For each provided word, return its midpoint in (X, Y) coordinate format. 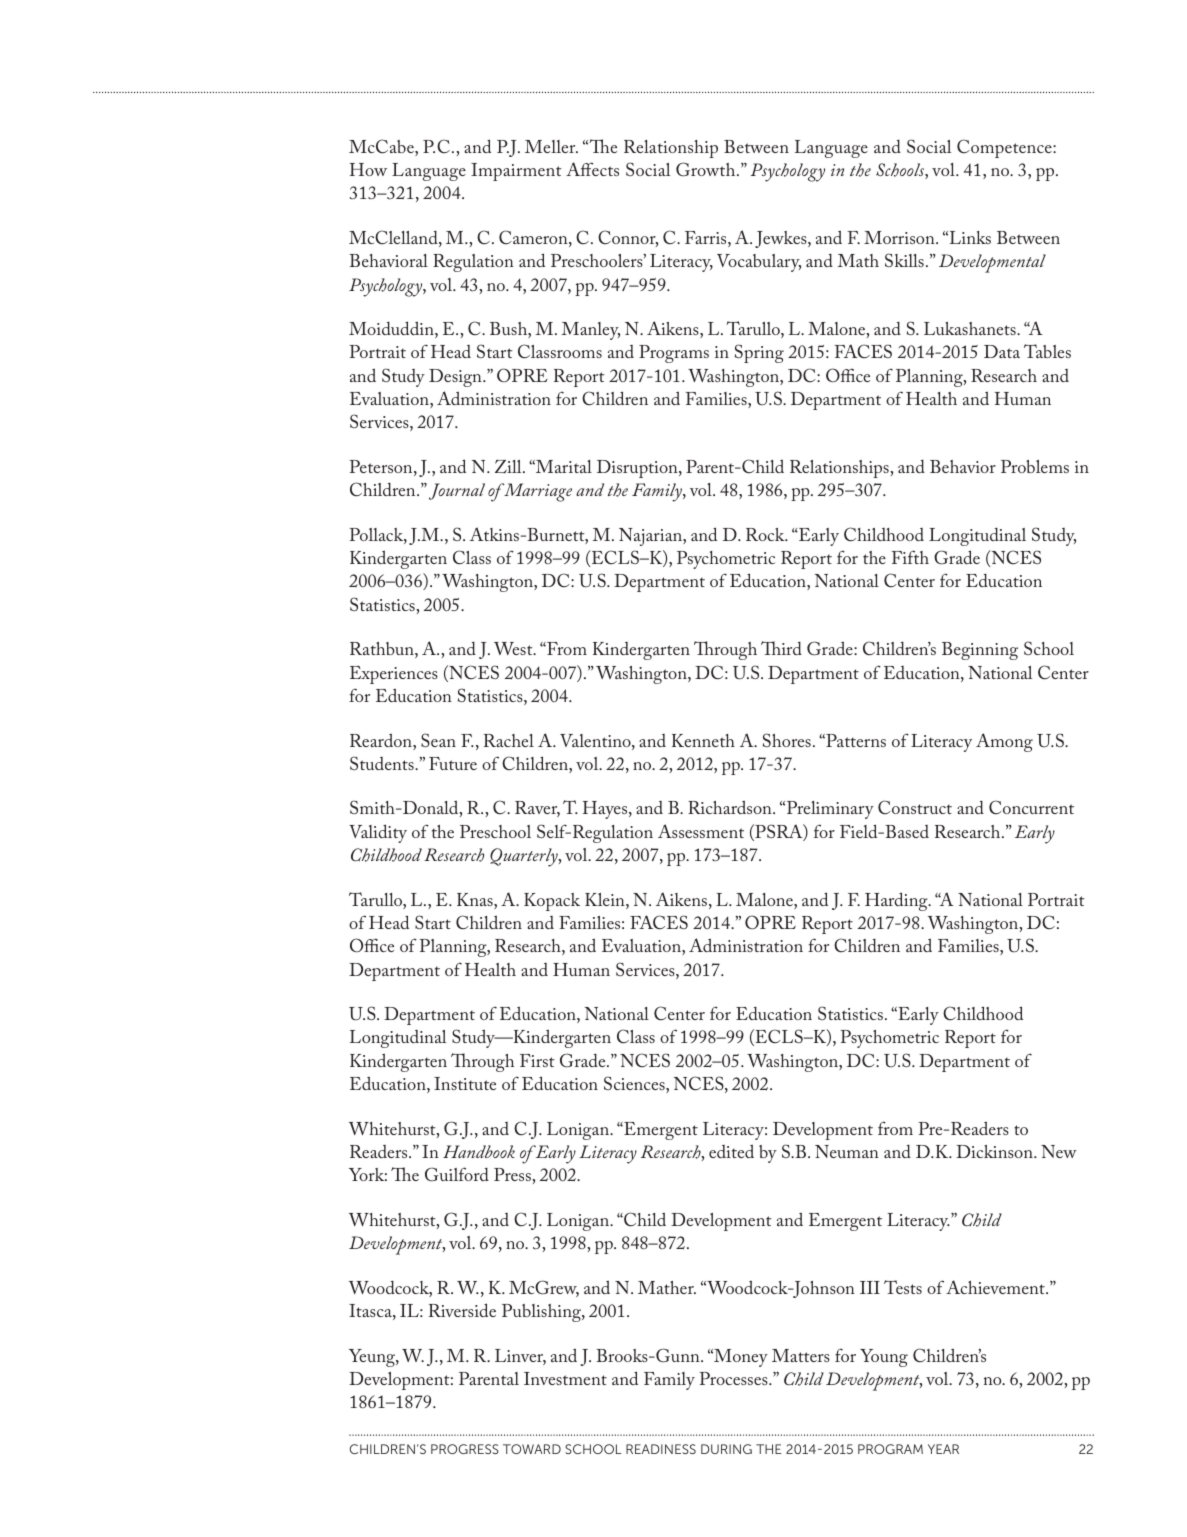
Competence (1005, 148)
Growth (707, 169)
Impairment (516, 172)
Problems (1035, 466)
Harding (897, 901)
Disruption (638, 469)
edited (731, 1151)
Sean (438, 740)
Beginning (980, 651)
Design (456, 378)
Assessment (701, 831)
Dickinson (995, 1151)
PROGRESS (465, 1449)
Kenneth (703, 740)
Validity (378, 833)
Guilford (457, 1174)
